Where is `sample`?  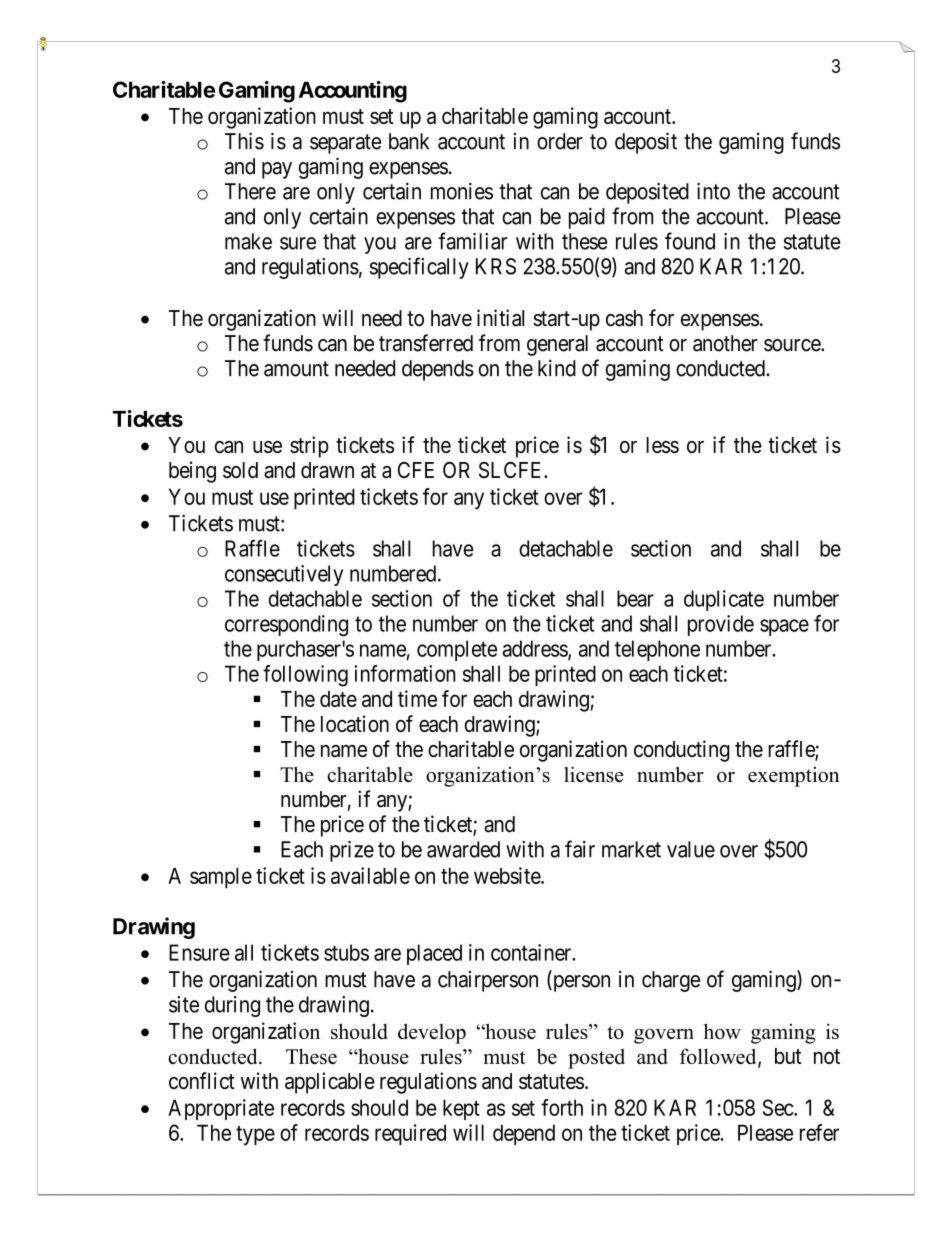
sample is located at coordinates (221, 878).
